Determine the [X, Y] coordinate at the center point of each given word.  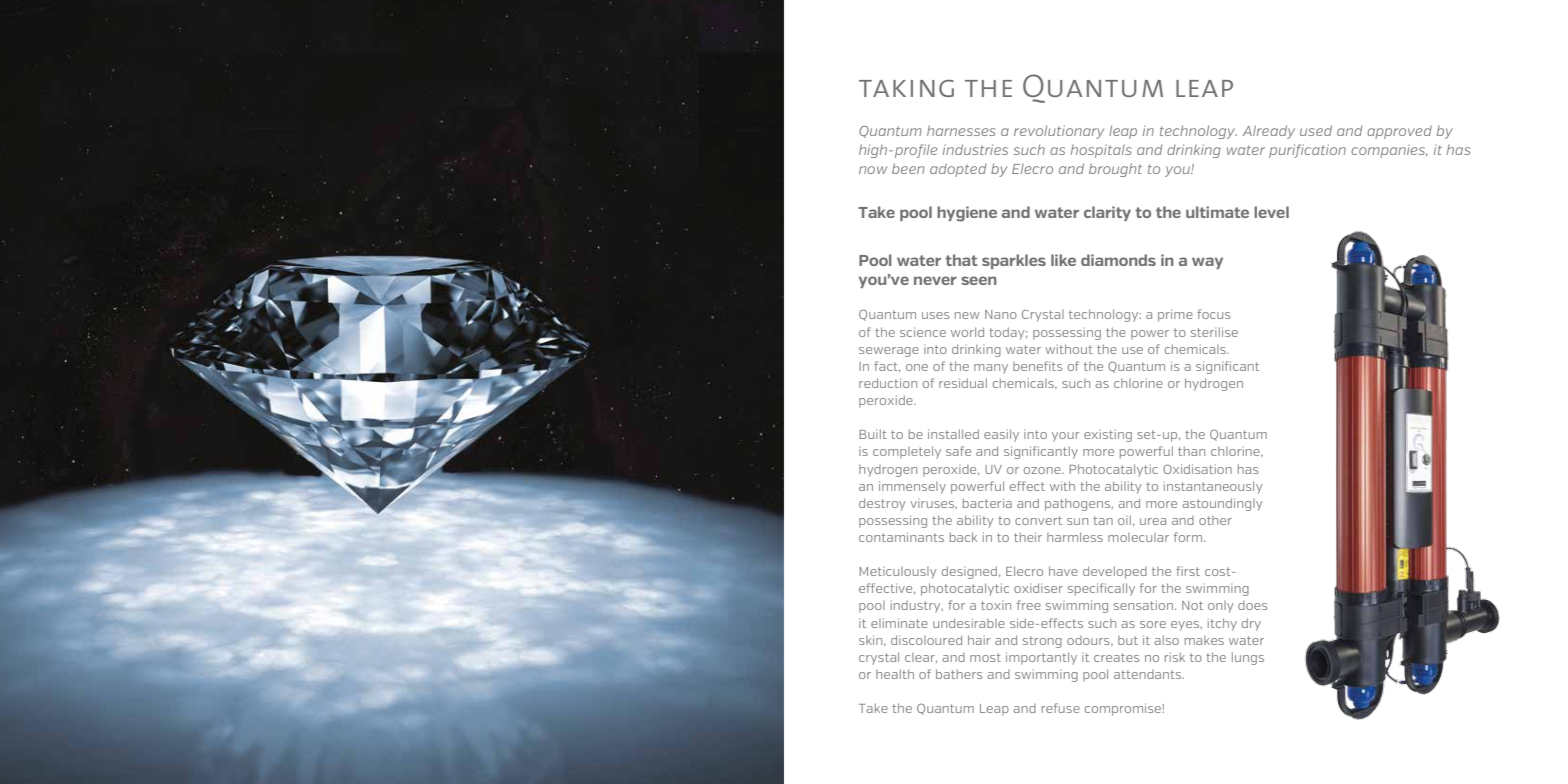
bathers [959, 674]
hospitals [1101, 151]
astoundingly [1222, 504]
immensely [912, 487]
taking [906, 88]
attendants [1149, 674]
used [1316, 130]
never [935, 280]
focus [1214, 314]
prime [1175, 315]
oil [1124, 520]
